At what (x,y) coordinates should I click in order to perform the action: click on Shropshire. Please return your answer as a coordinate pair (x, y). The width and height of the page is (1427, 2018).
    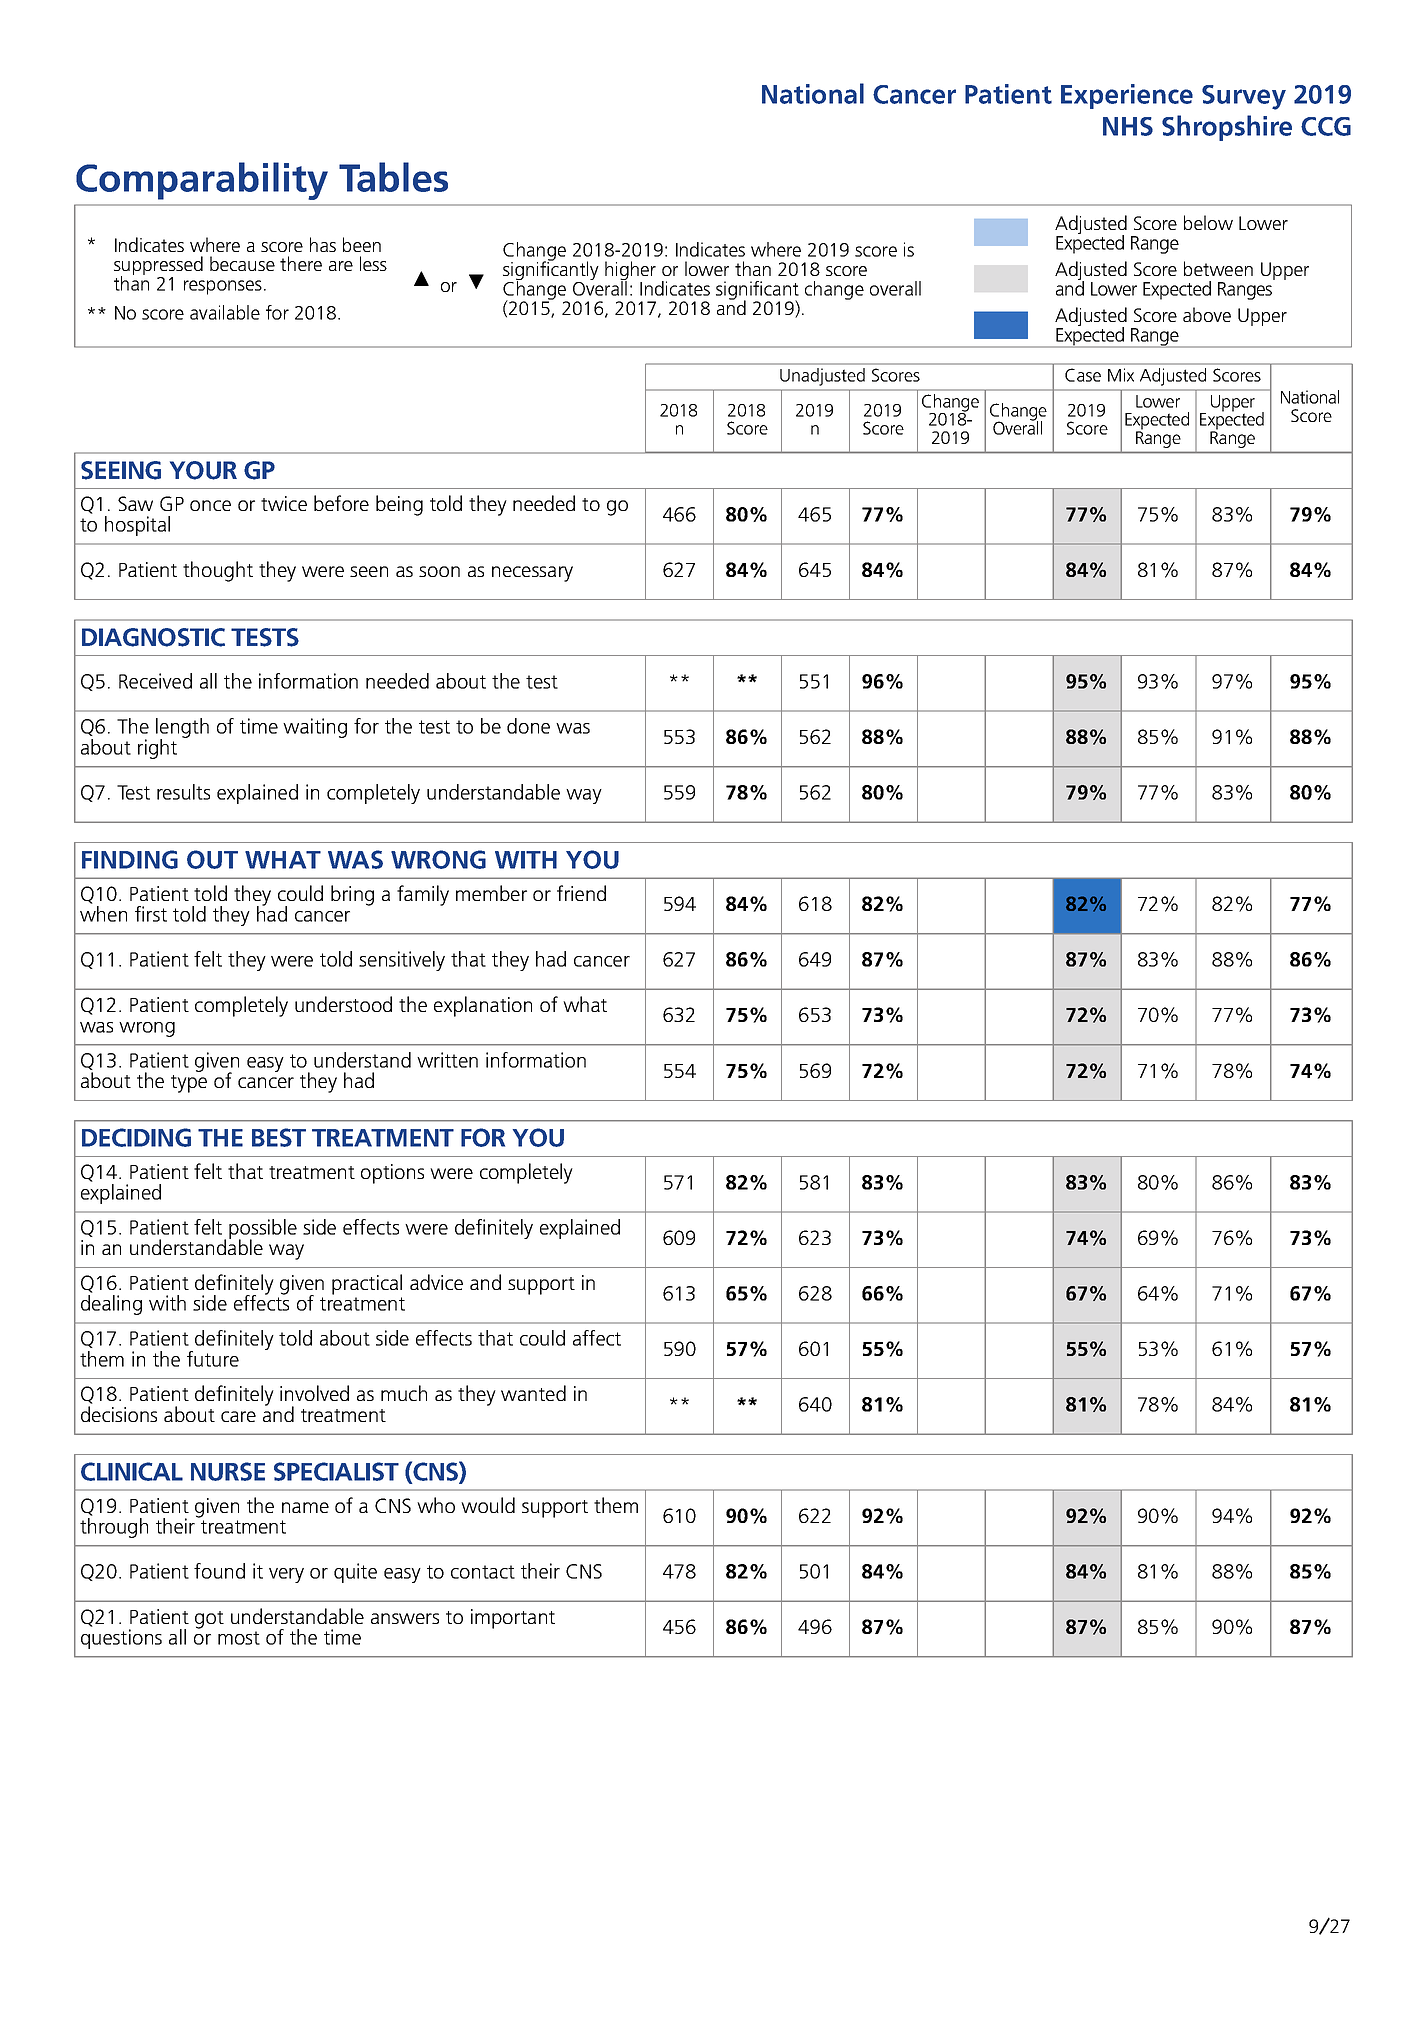
    Looking at the image, I should click on (1227, 128).
